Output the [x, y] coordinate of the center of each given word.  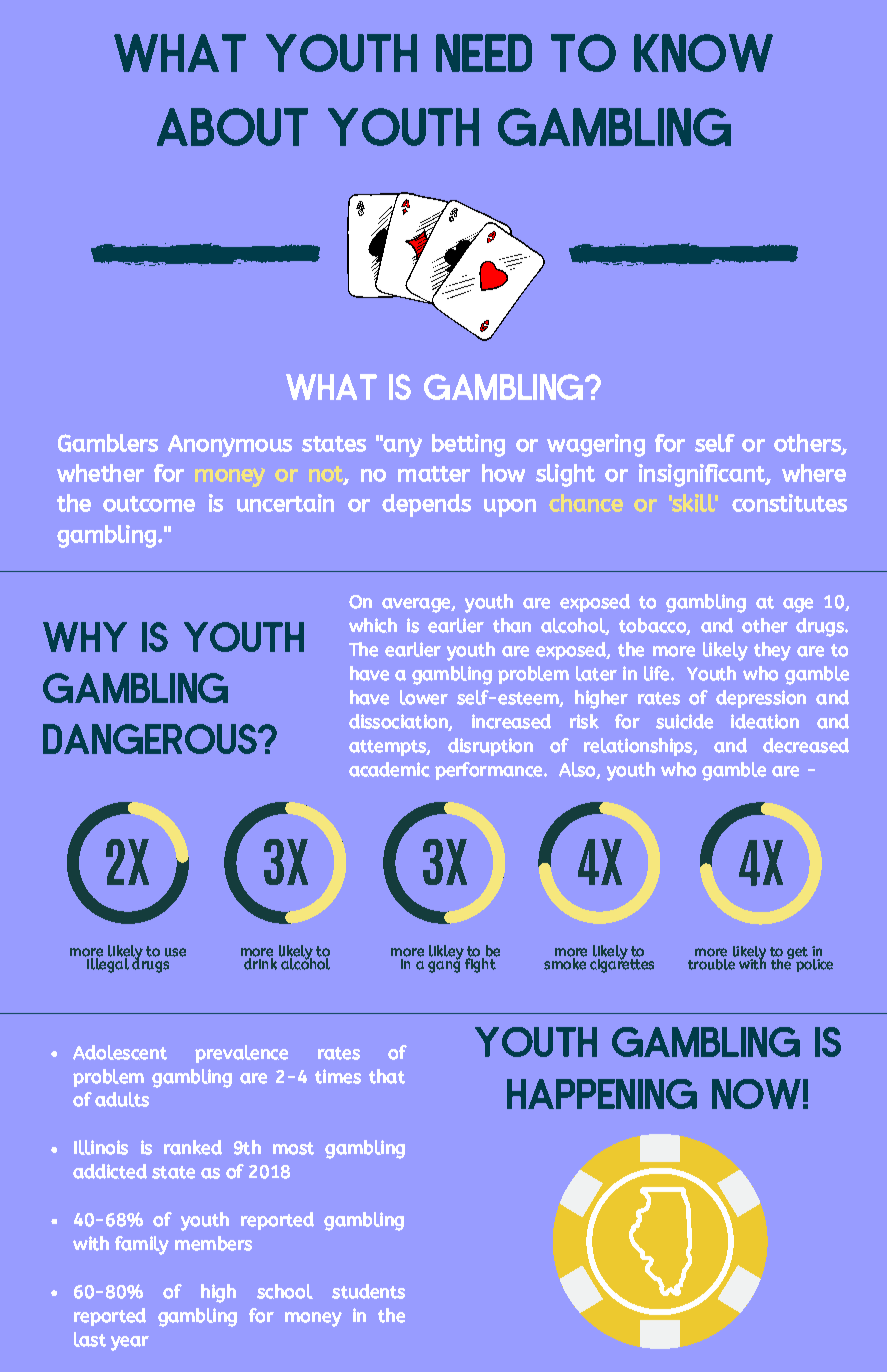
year [130, 1343]
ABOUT [232, 127]
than [512, 625]
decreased [806, 745]
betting [468, 445]
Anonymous [230, 446]
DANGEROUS [151, 739]
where [814, 473]
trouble [711, 964]
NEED [484, 53]
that [387, 1076]
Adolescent [120, 1052]
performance [490, 771]
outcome [149, 504]
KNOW [703, 53]
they [772, 651]
